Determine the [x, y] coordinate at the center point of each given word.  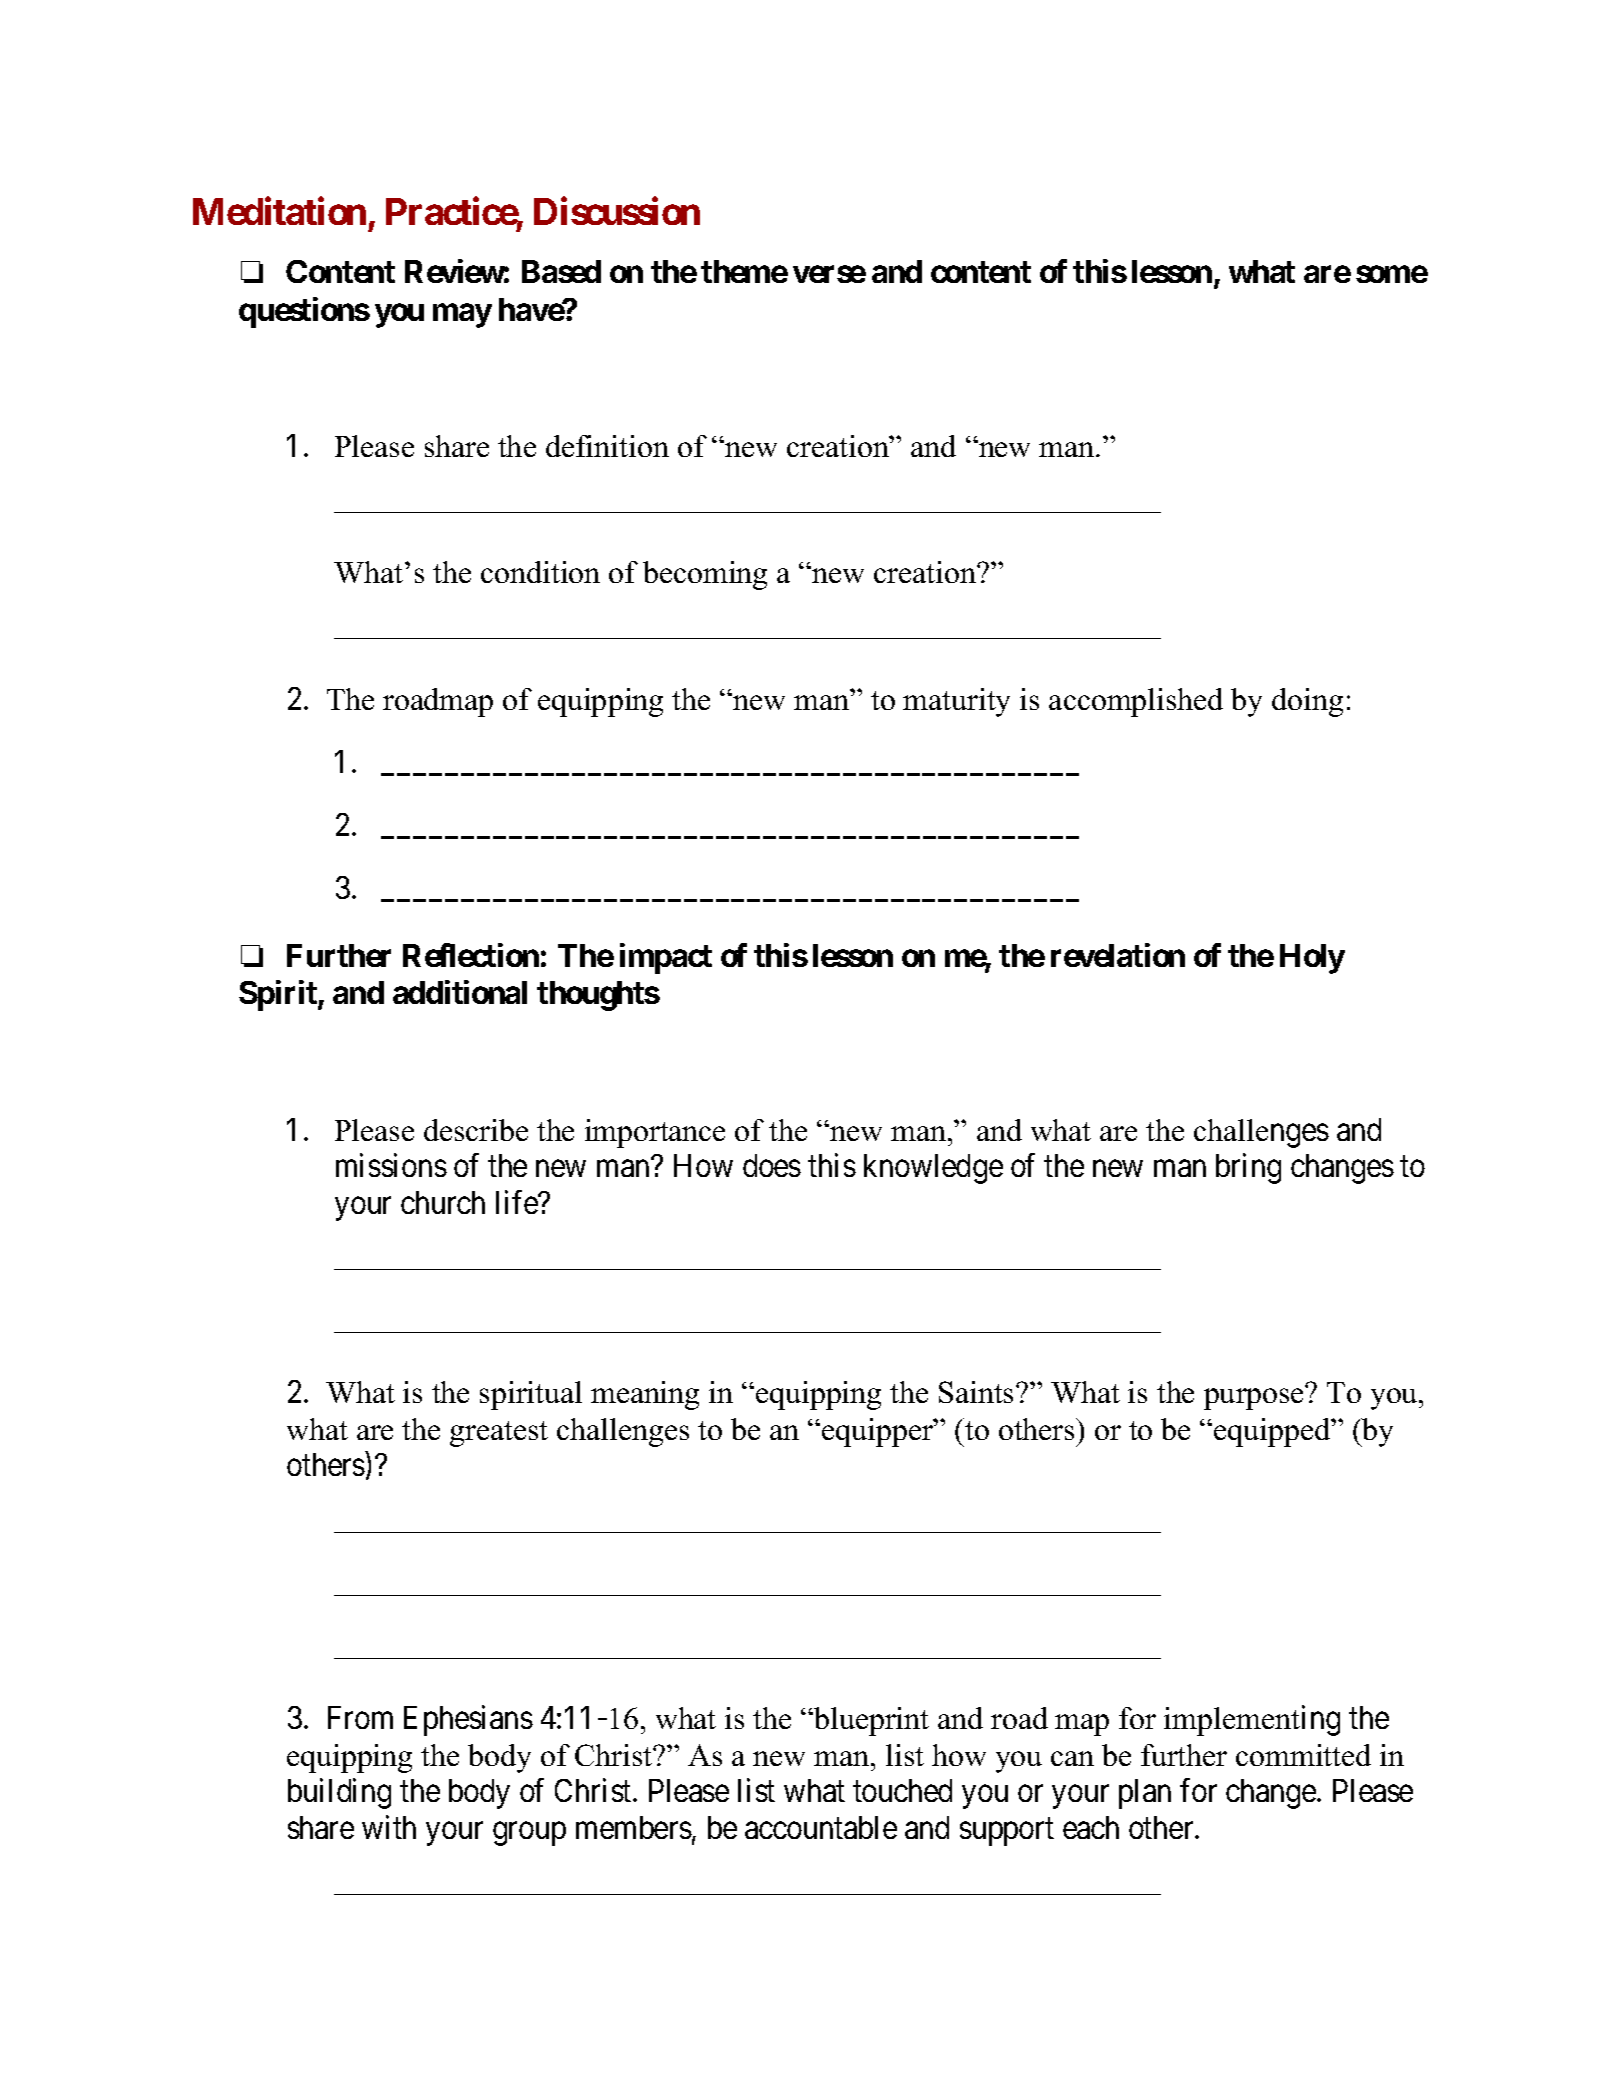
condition [540, 572]
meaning [645, 1395]
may [462, 316]
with [389, 1827]
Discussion [617, 211]
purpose [1255, 1398]
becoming [705, 575]
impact [666, 958]
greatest [499, 1434]
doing [1307, 702]
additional [460, 992]
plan [1145, 1794]
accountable [821, 1827]
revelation [1118, 955]
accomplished [1136, 702]
